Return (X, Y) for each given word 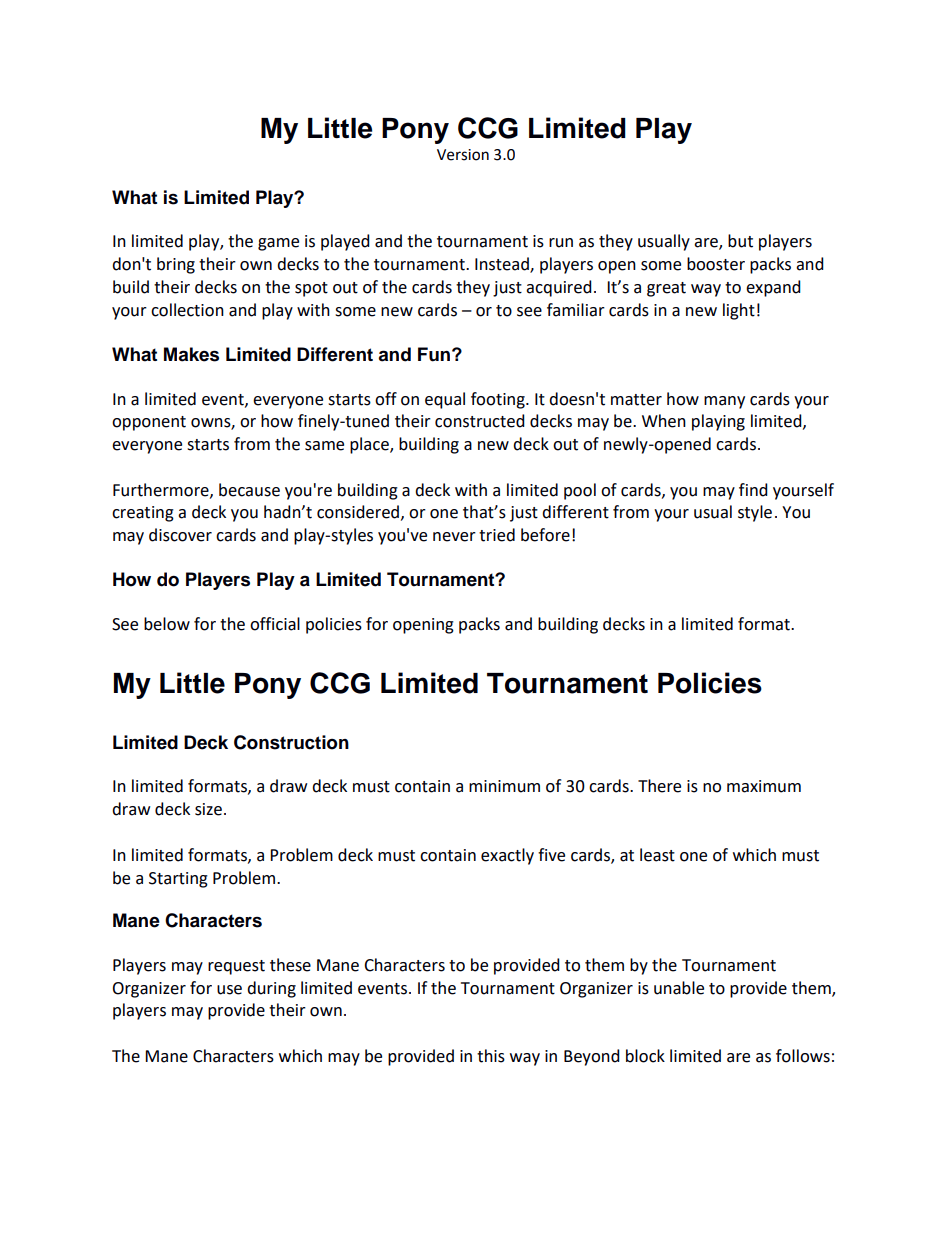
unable (679, 988)
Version (463, 155)
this (491, 1056)
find (753, 490)
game (278, 244)
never (454, 537)
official (275, 624)
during (271, 989)
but (740, 241)
